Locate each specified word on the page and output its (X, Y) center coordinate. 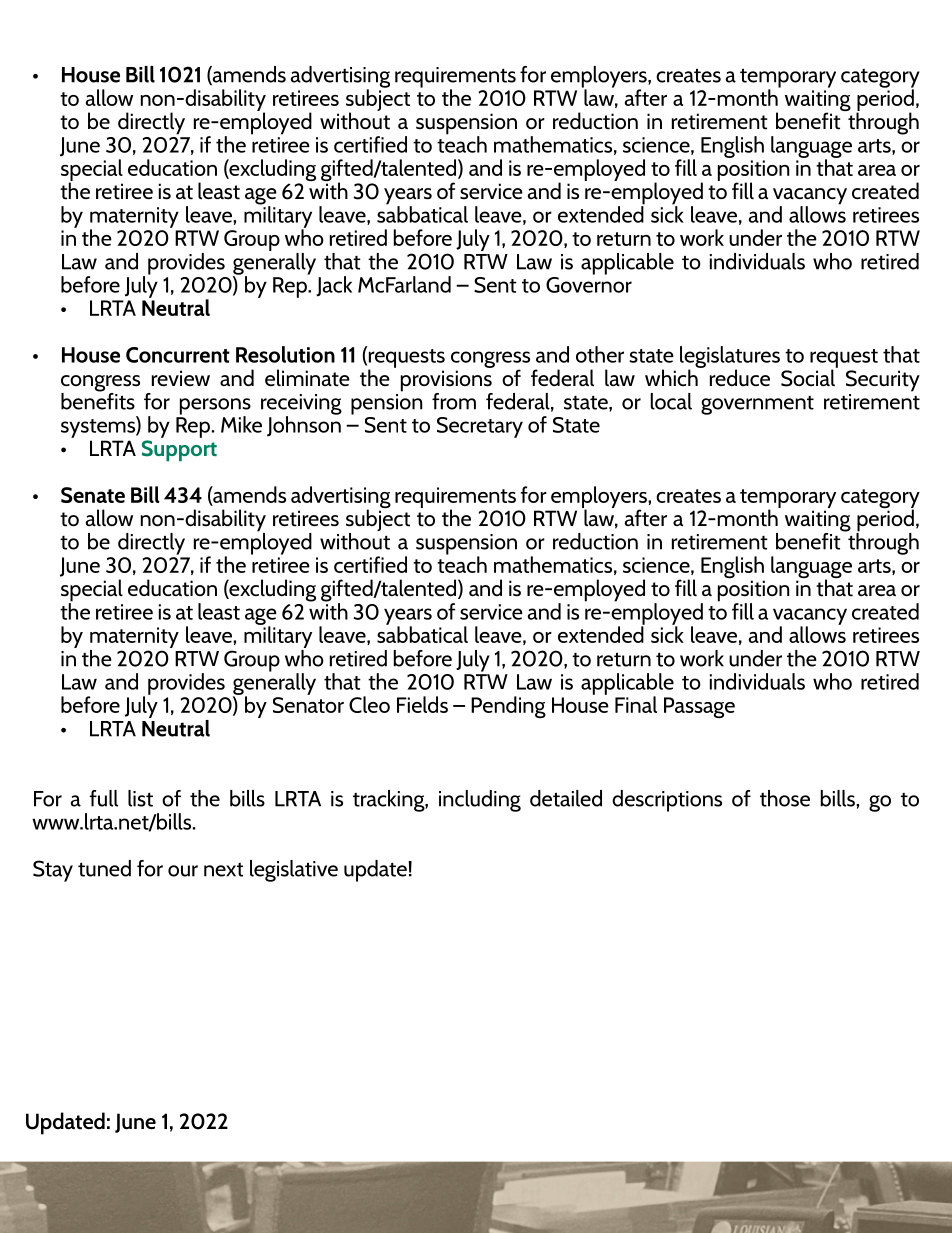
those (785, 798)
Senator (308, 705)
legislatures (730, 358)
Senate (93, 495)
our (183, 871)
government (757, 405)
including (480, 801)
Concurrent (178, 355)
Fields (422, 704)
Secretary (480, 427)
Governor (589, 283)
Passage (699, 707)
